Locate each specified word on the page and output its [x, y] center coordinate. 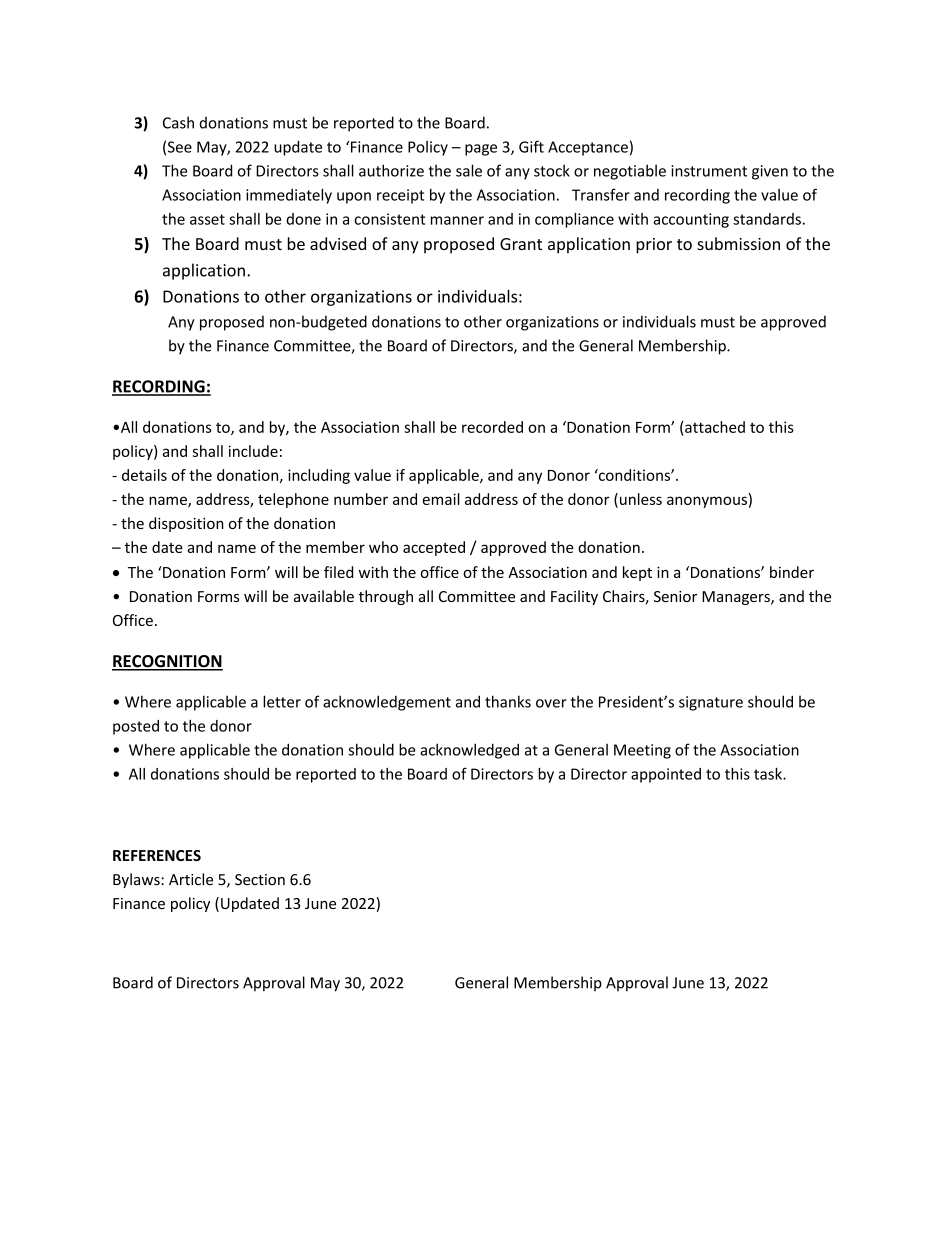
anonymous [707, 502]
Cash [178, 122]
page [481, 150]
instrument [709, 171]
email [441, 499]
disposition [186, 524]
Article [191, 879]
